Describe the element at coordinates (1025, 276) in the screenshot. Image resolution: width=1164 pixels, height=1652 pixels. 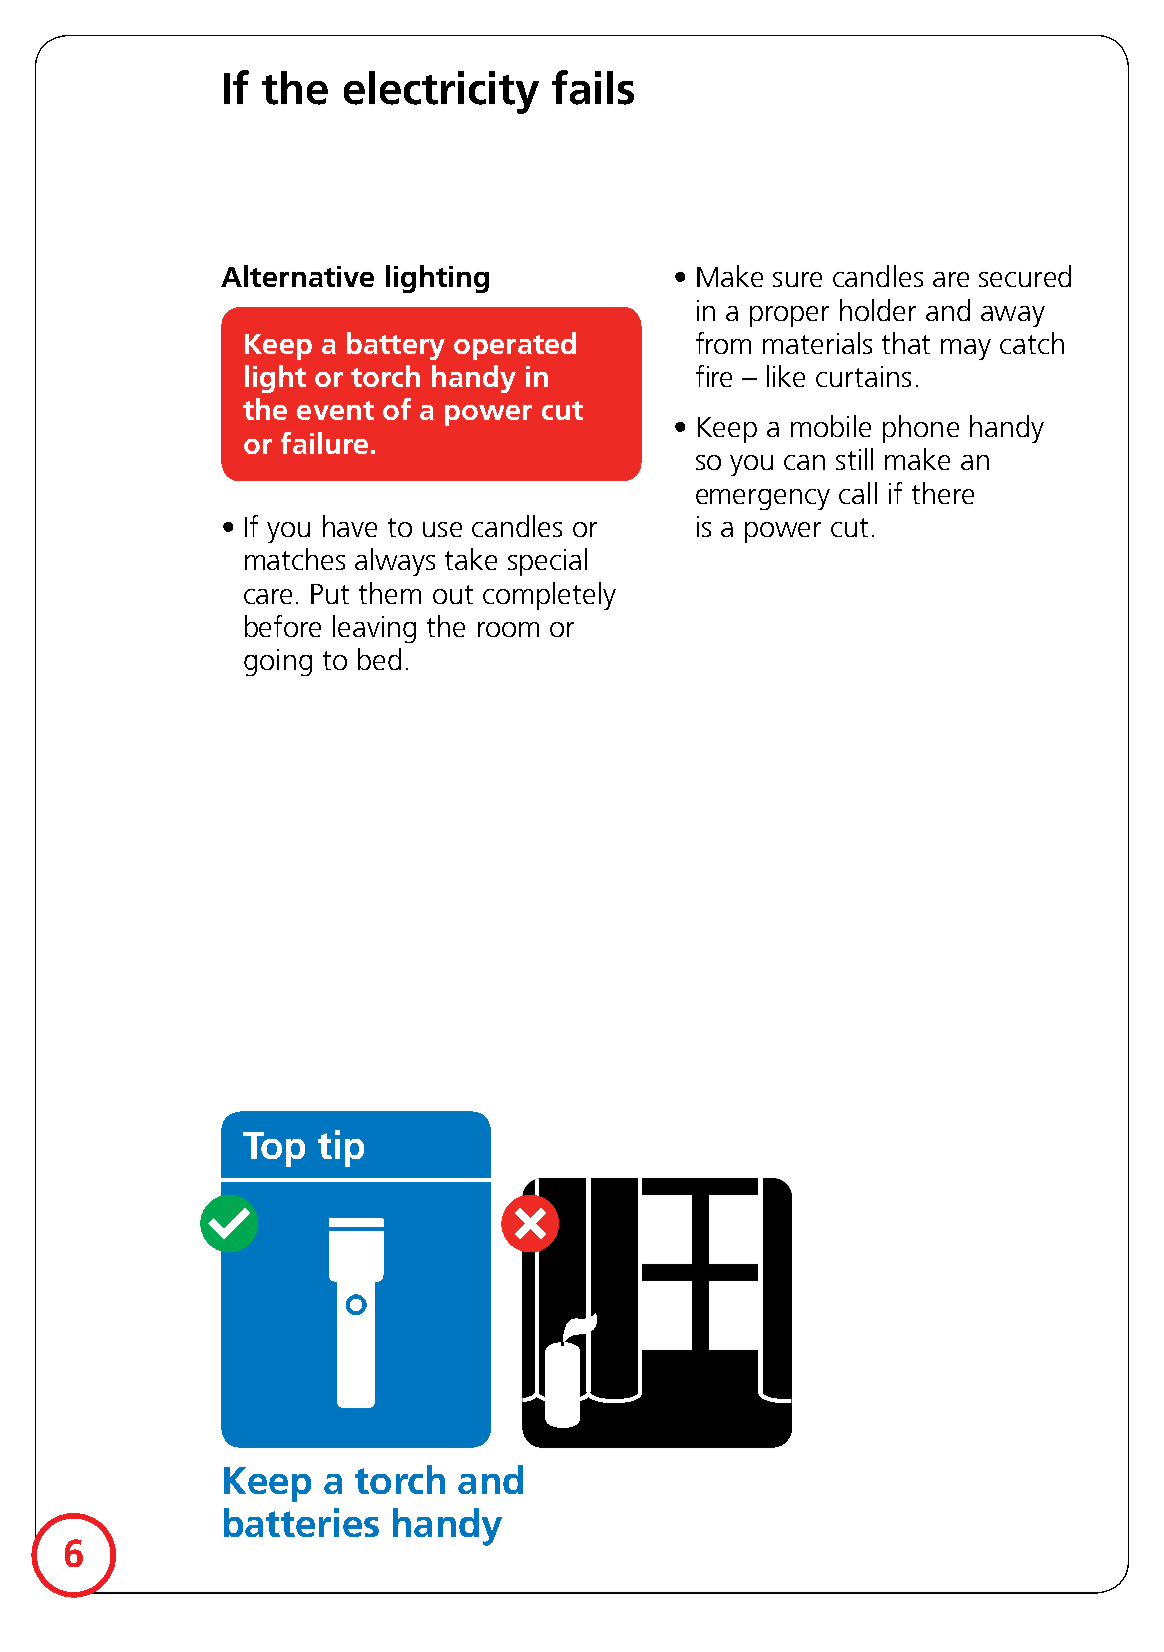
I see `secured` at that location.
